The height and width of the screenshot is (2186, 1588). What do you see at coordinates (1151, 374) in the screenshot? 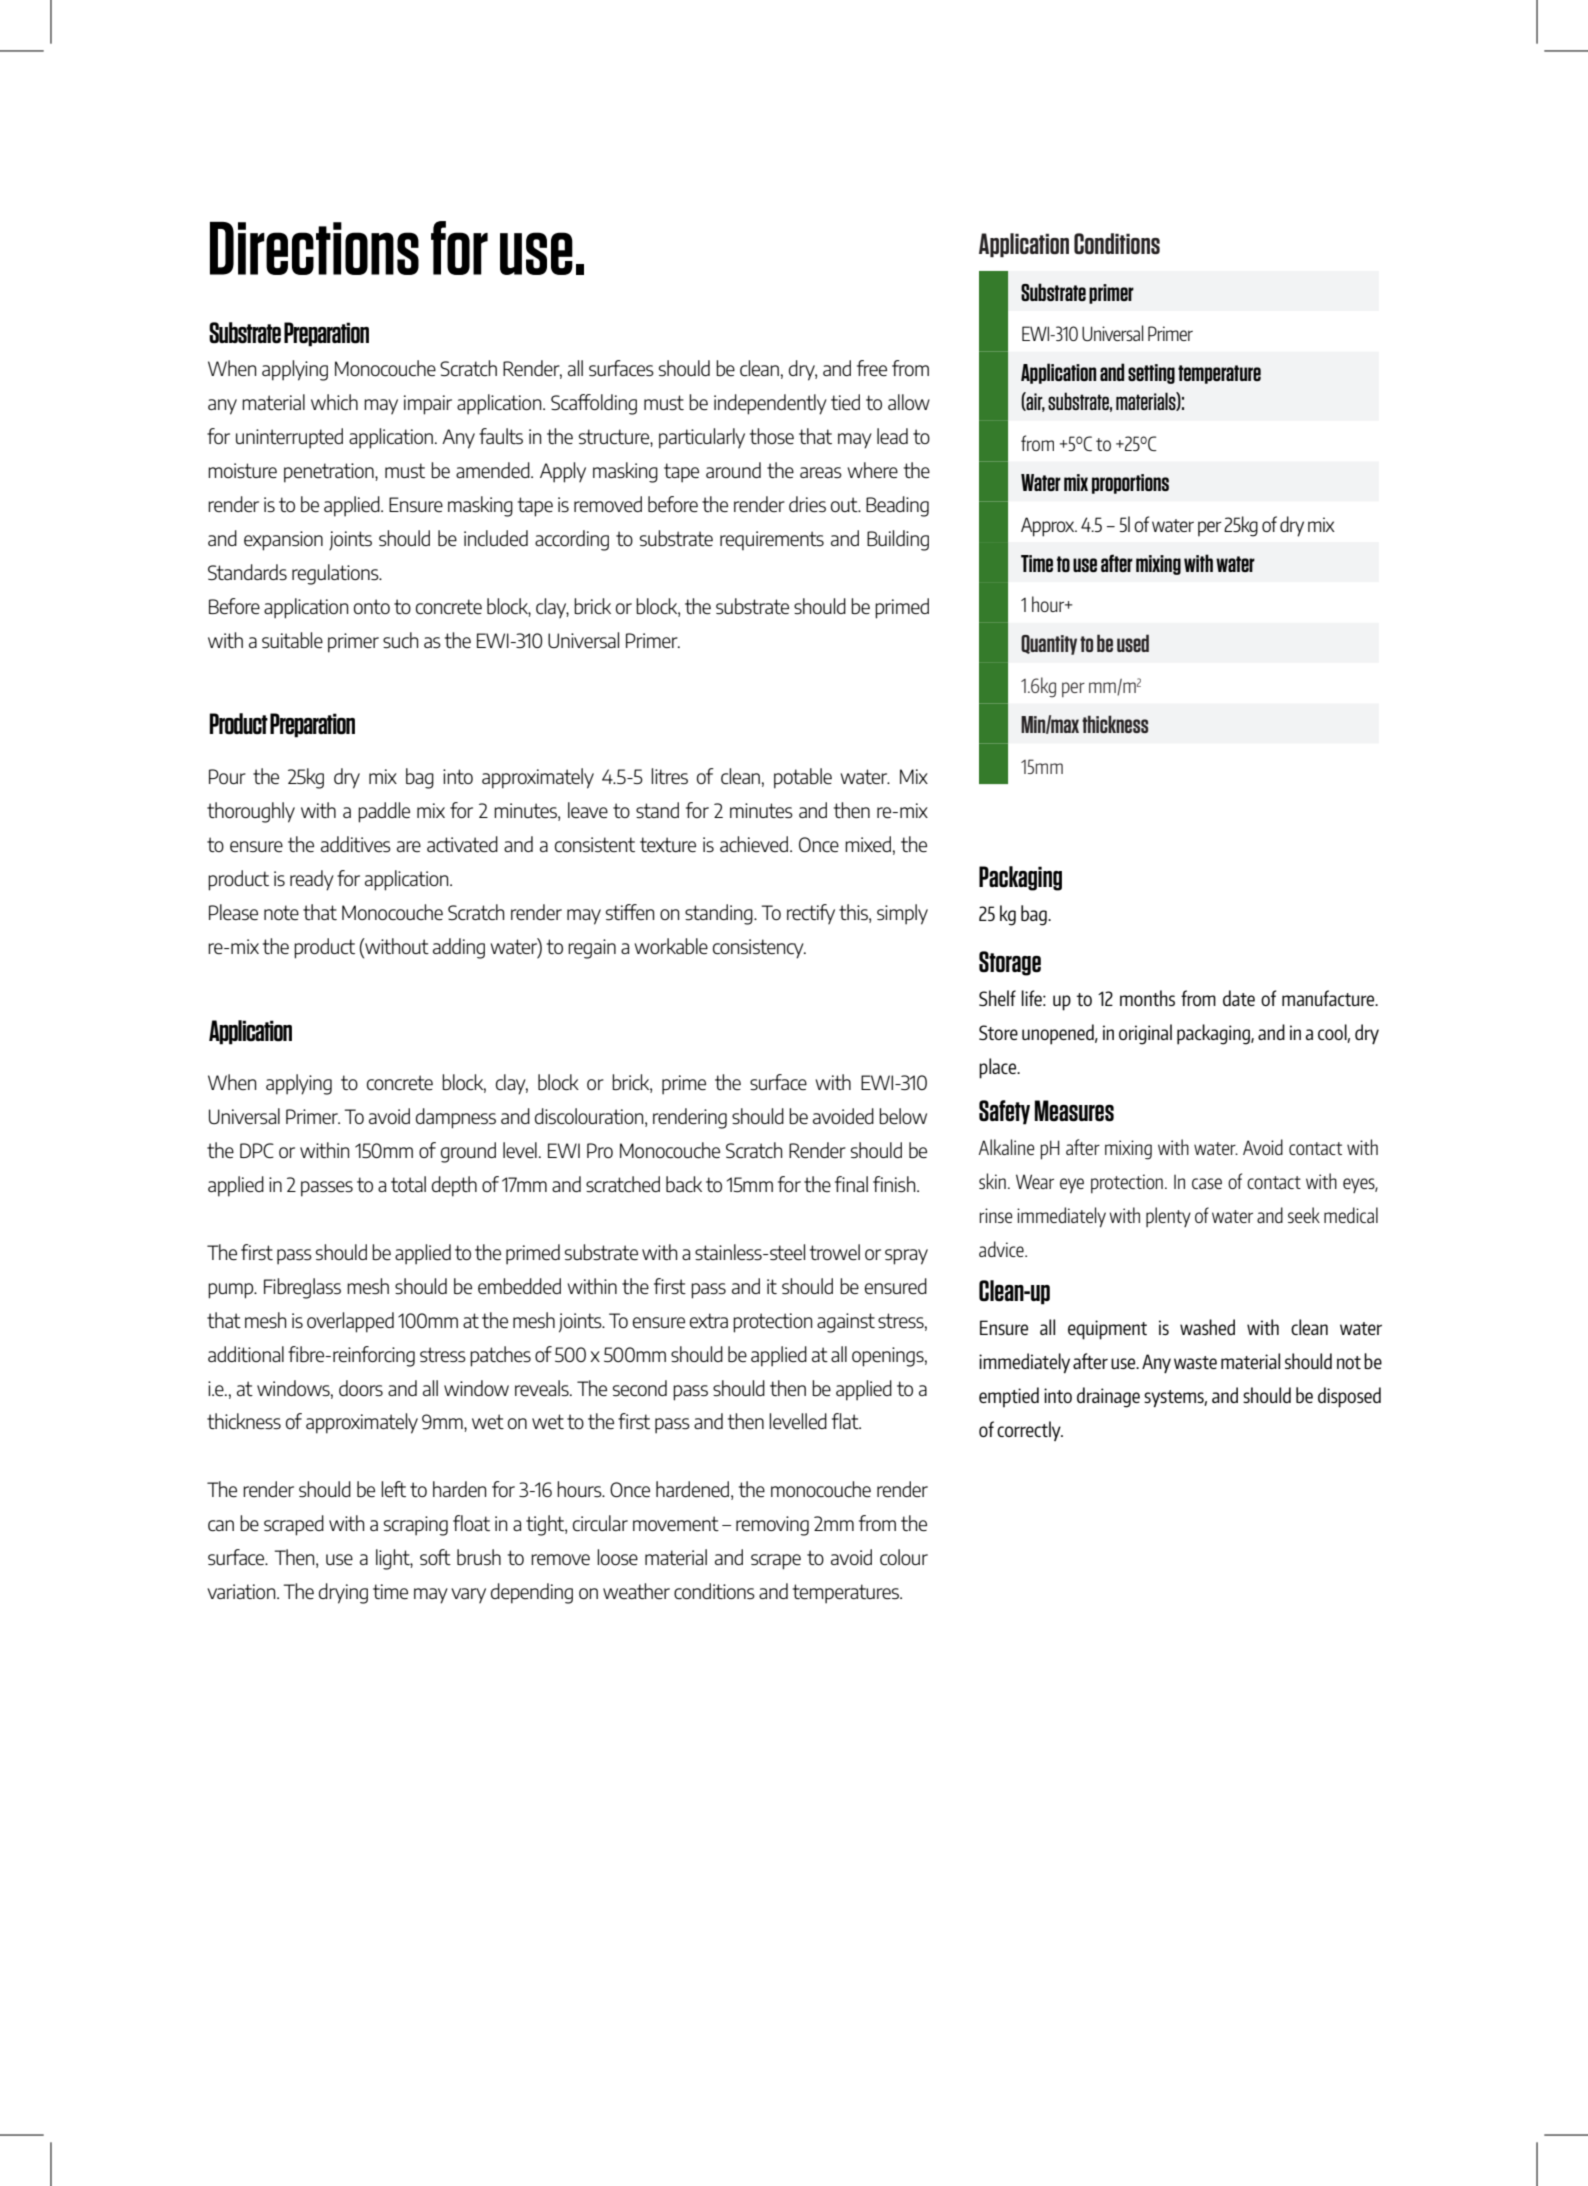
I see `setting` at bounding box center [1151, 374].
